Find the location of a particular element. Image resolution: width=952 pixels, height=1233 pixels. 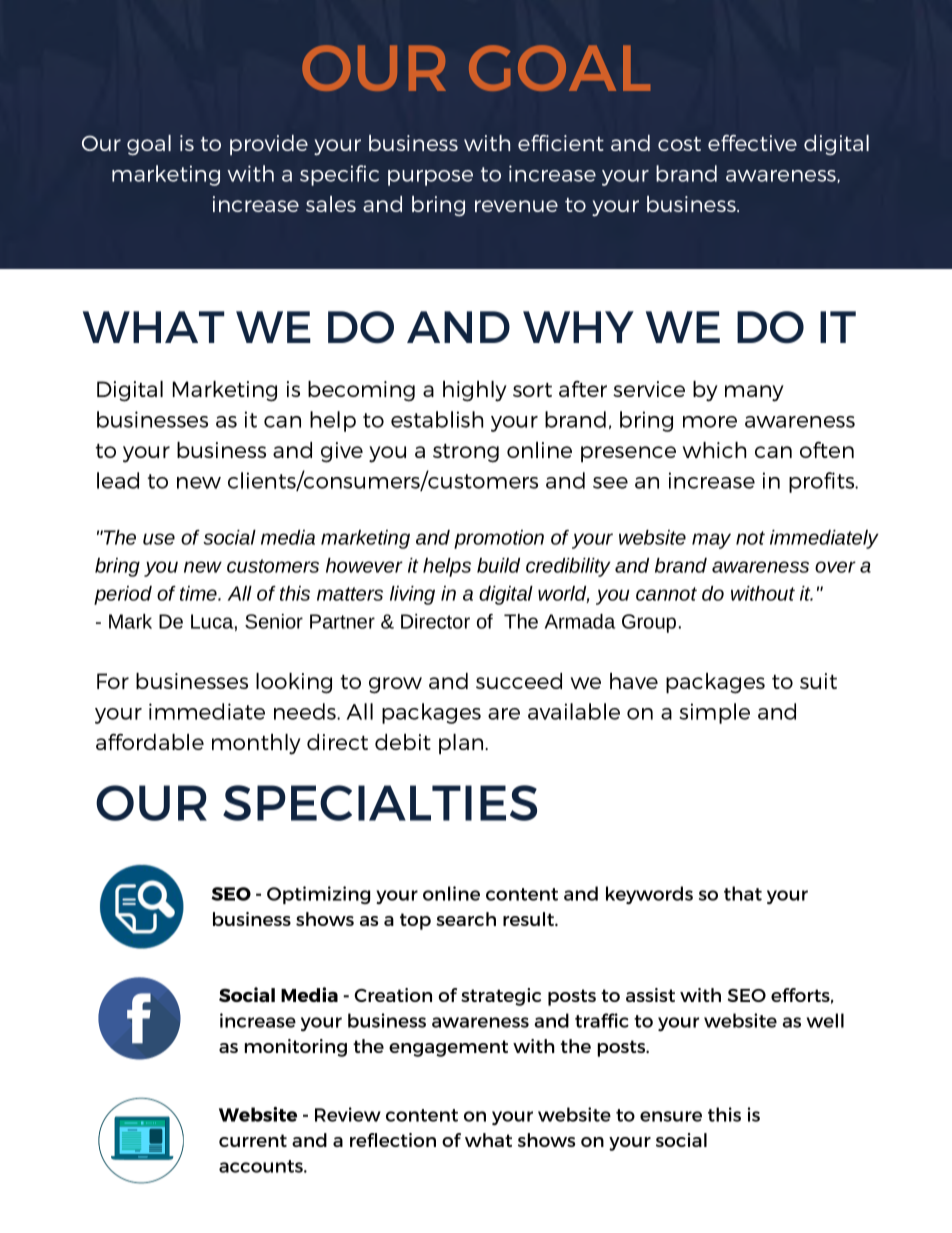

highly is located at coordinates (475, 391).
